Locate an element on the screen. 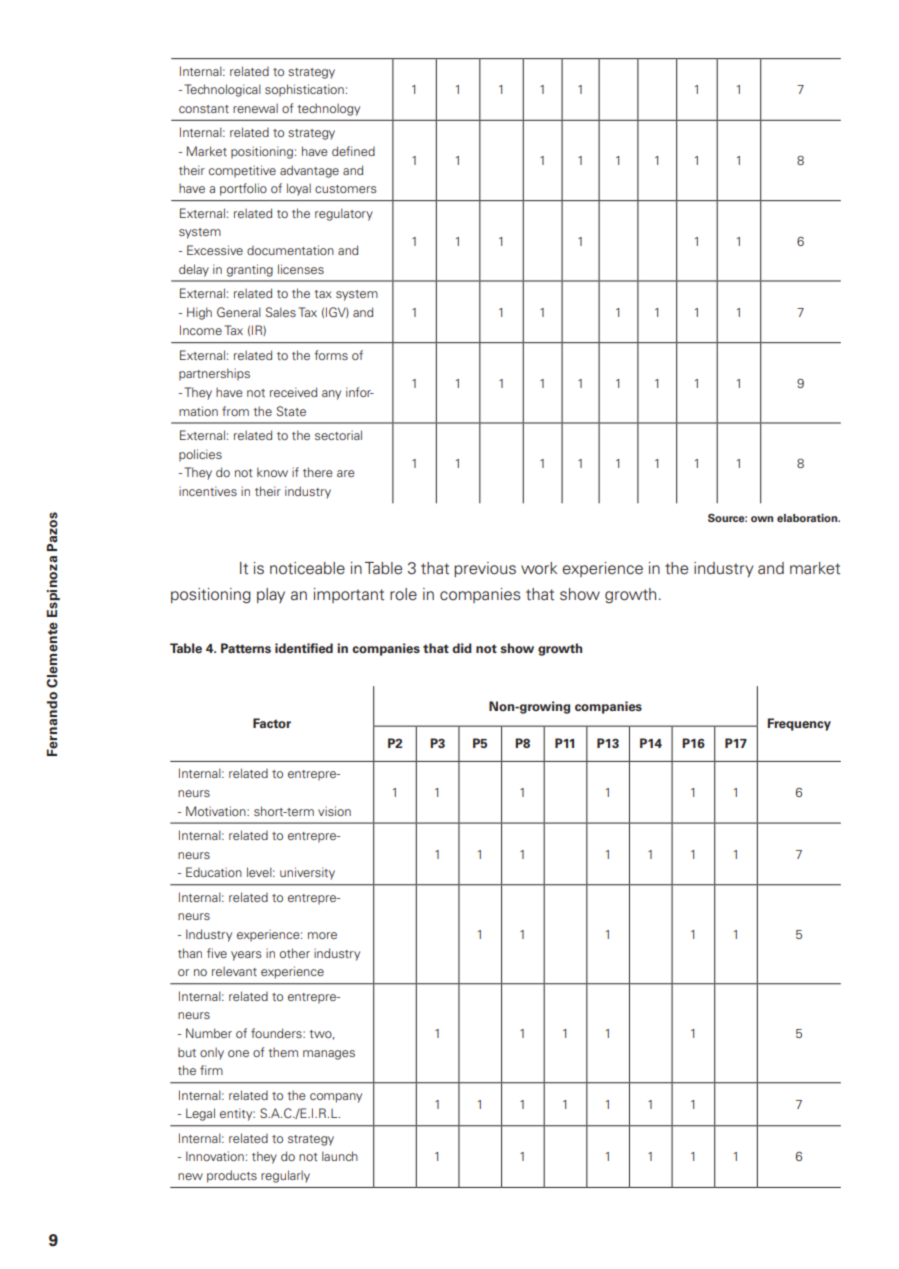 This screenshot has width=899, height=1269. did is located at coordinates (462, 648).
